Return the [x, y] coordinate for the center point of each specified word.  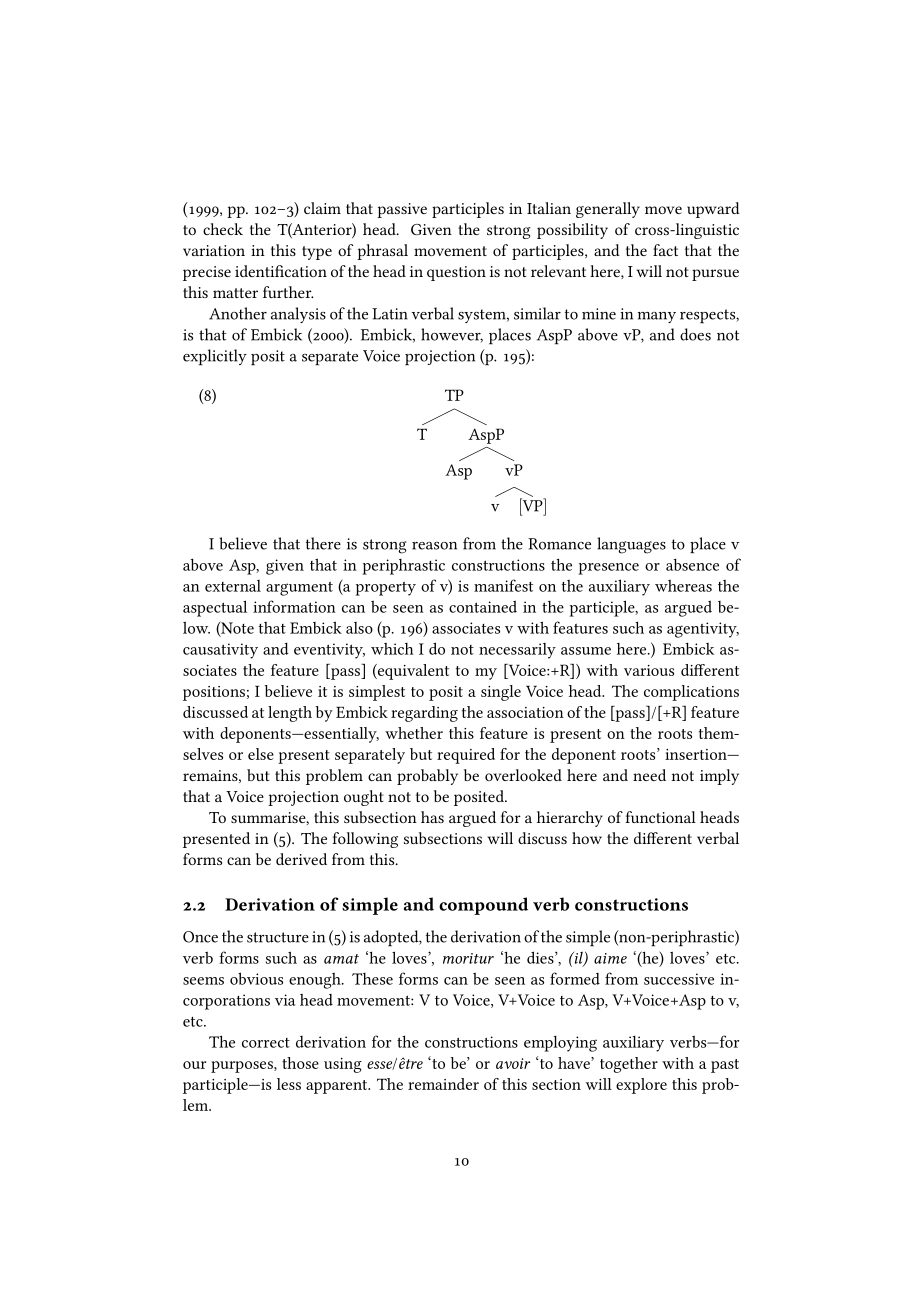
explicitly [215, 357]
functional [660, 817]
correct [266, 1043]
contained [483, 606]
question [456, 273]
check [223, 229]
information [294, 606]
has [432, 817]
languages [631, 545]
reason [434, 546]
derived [301, 859]
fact [665, 250]
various [649, 670]
